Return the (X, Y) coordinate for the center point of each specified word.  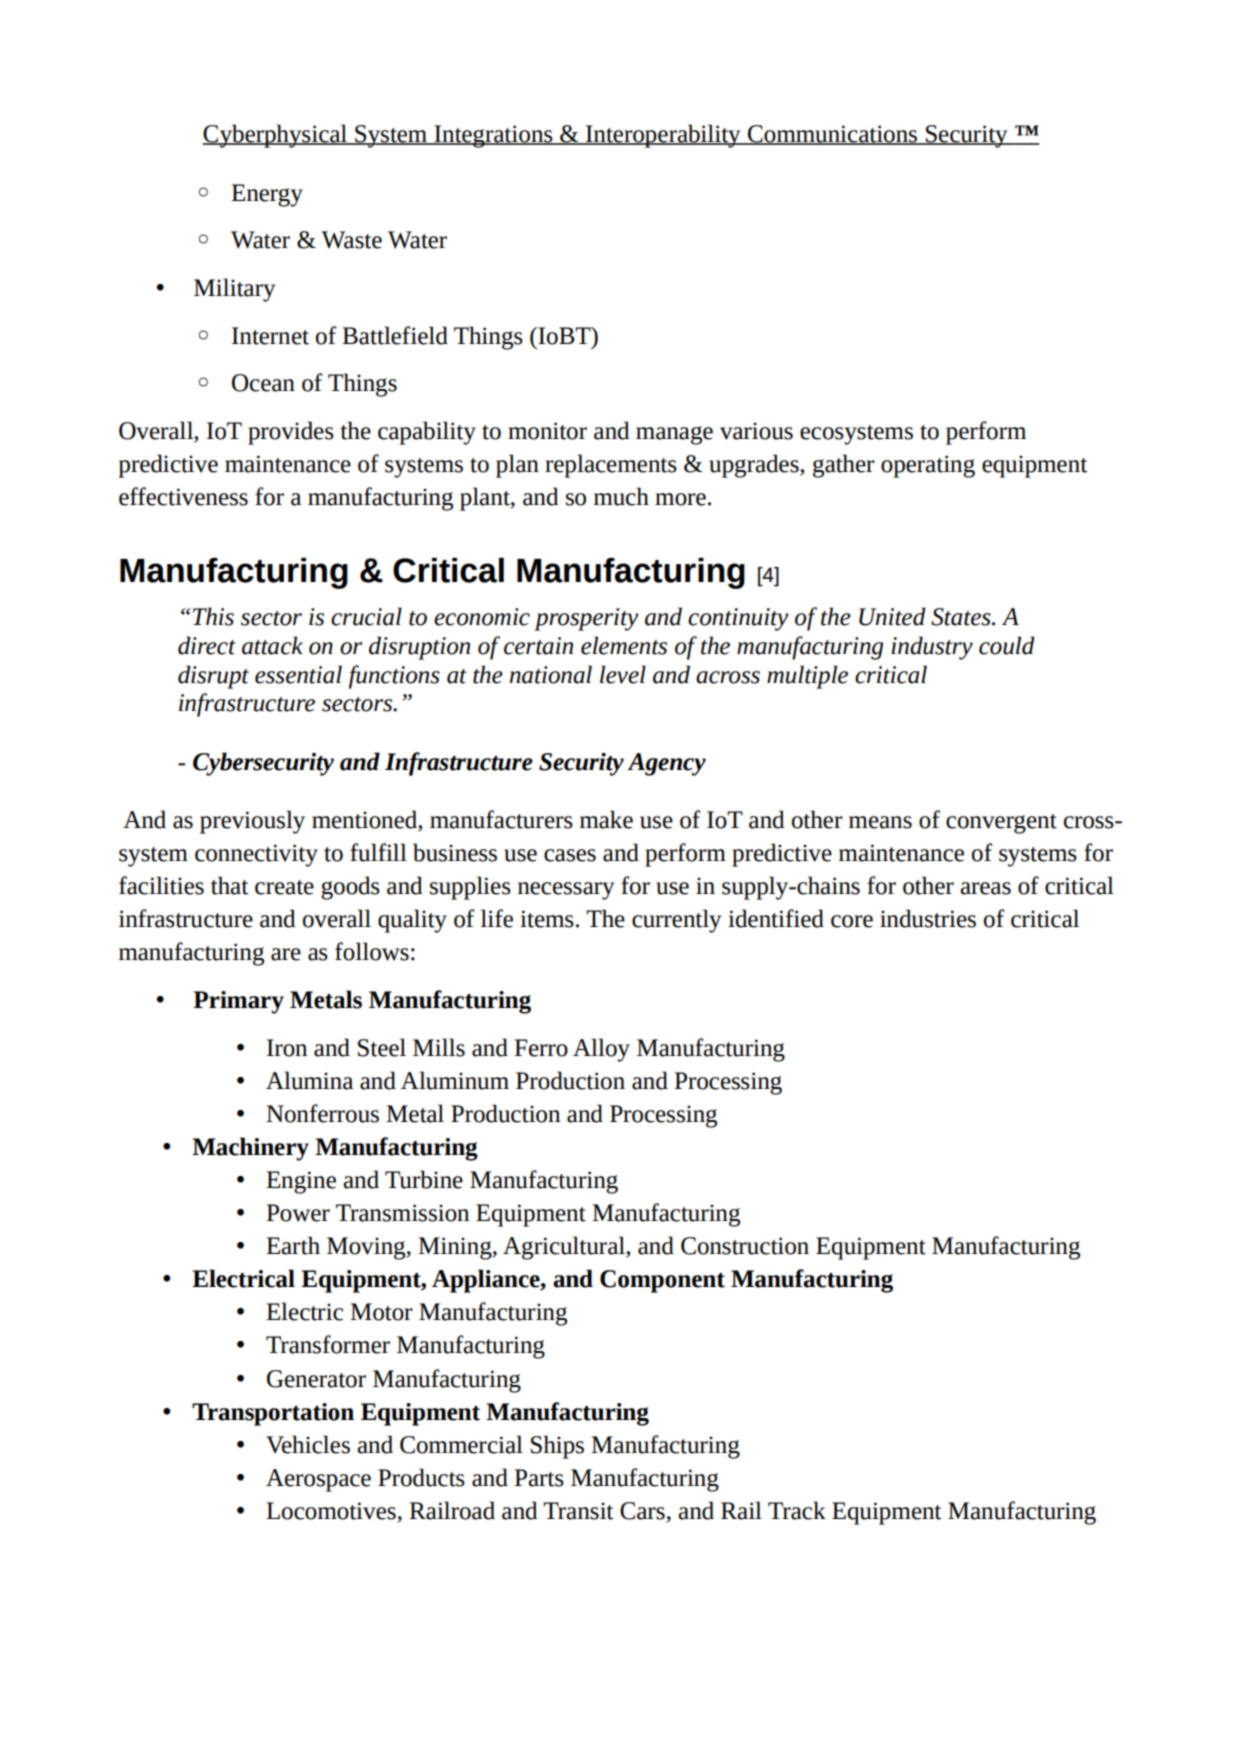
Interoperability (663, 136)
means (880, 822)
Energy (267, 195)
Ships (557, 1447)
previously (252, 822)
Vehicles (308, 1444)
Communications (833, 134)
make (606, 819)
